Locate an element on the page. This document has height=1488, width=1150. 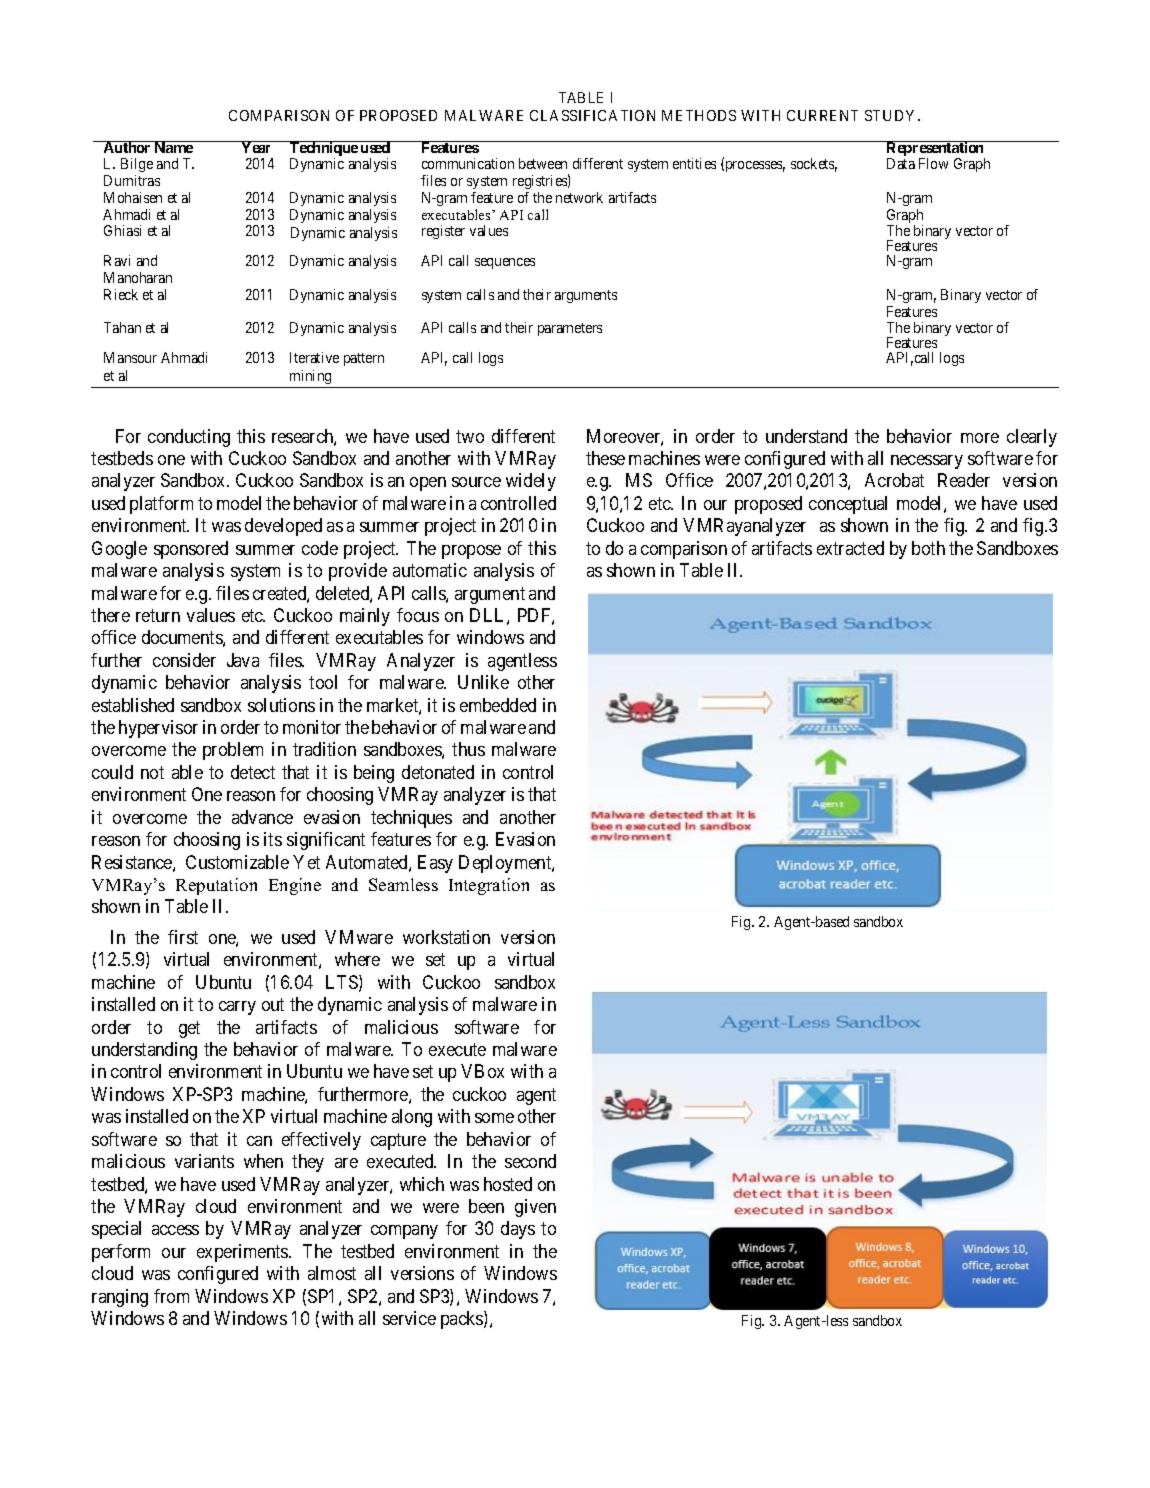
Year is located at coordinates (257, 147).
